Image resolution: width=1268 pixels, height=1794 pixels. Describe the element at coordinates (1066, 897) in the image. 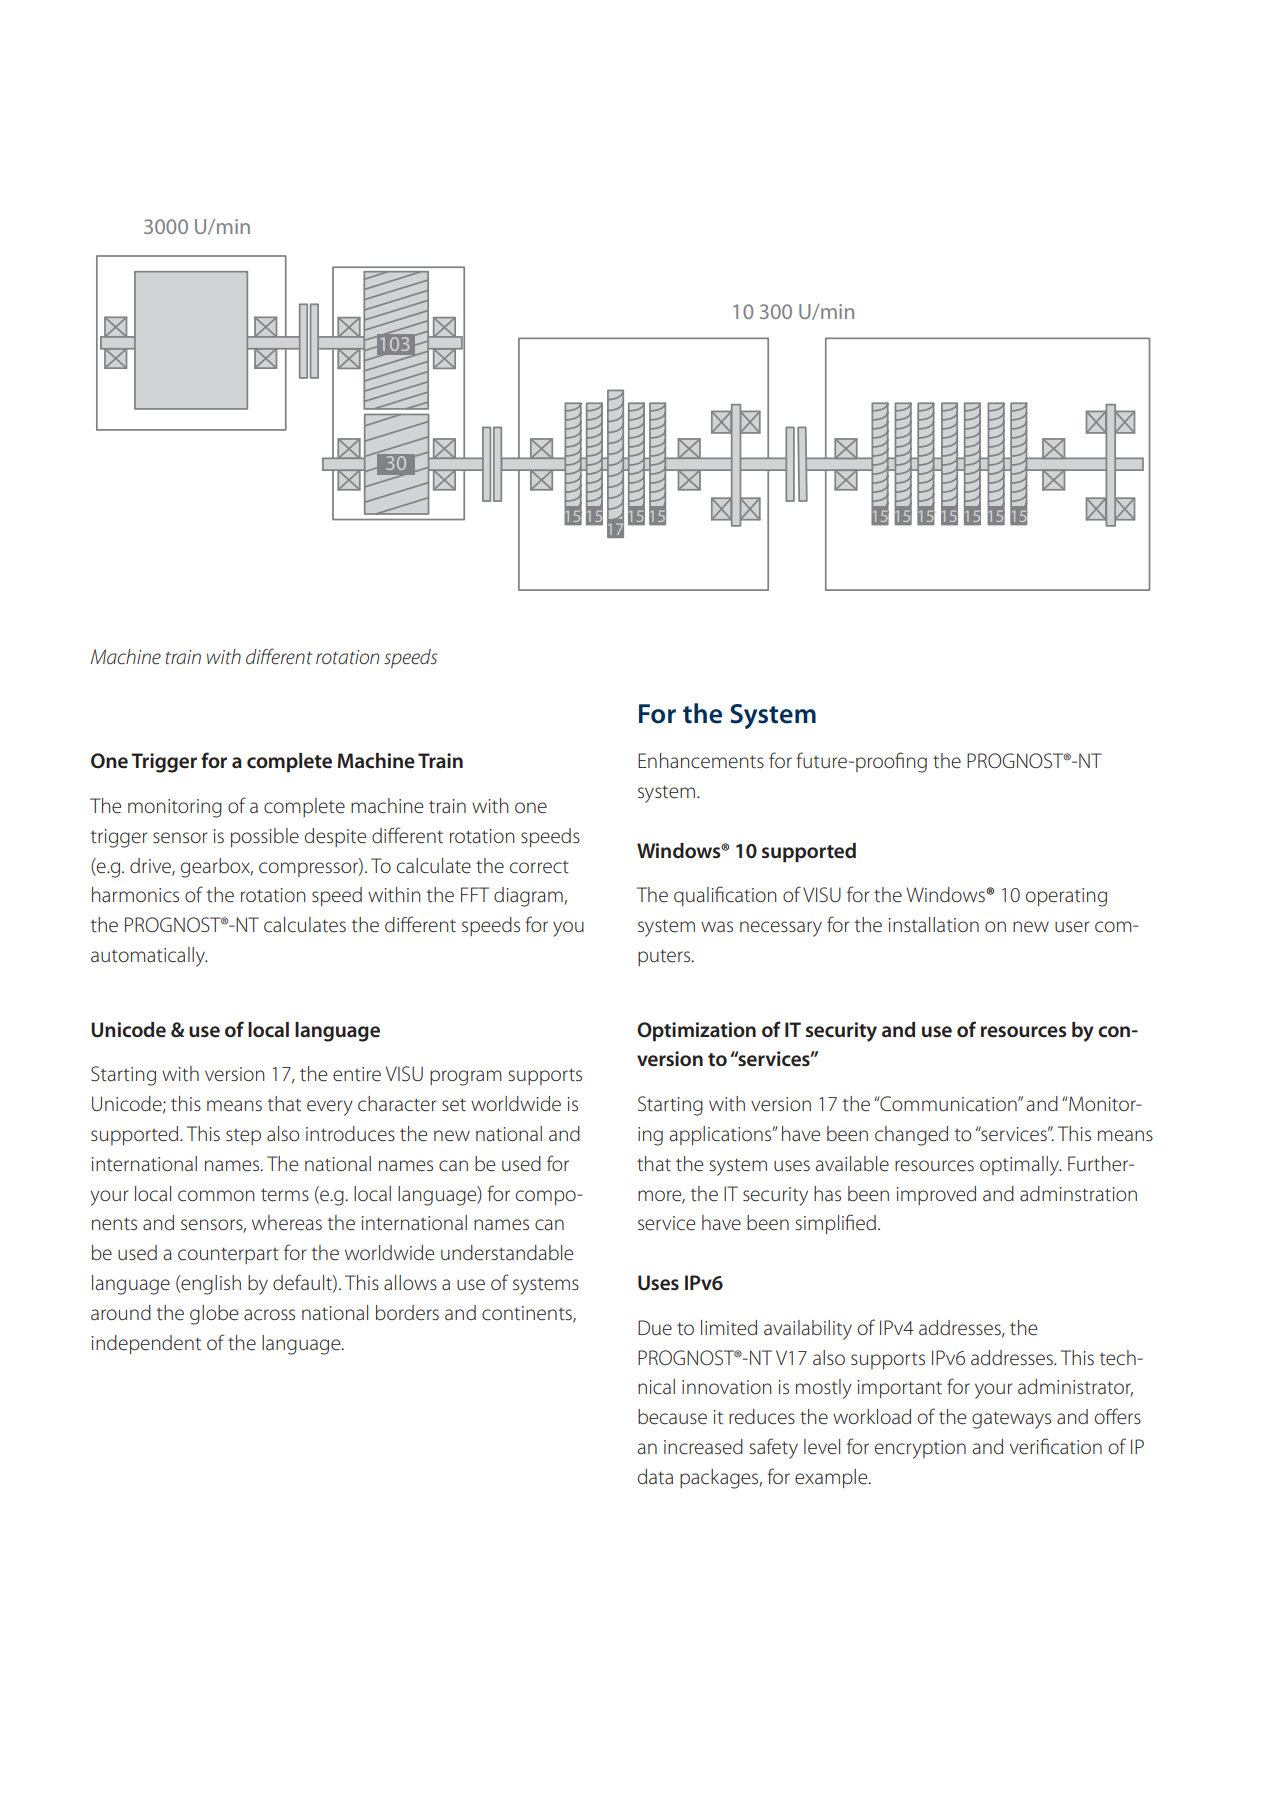

I see `operating` at that location.
